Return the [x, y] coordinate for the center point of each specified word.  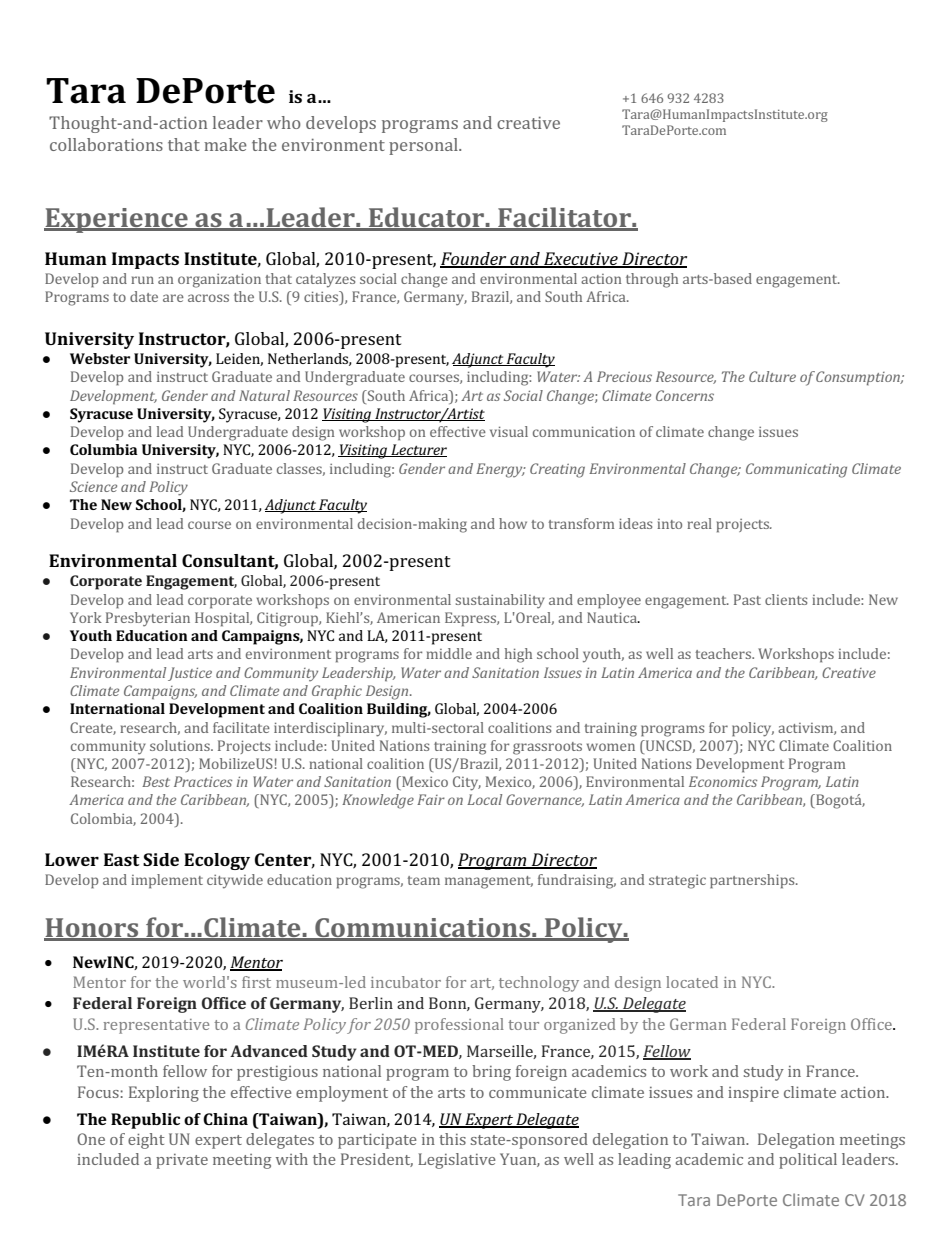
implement [167, 881]
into [669, 524]
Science [93, 486]
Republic [145, 1121]
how [513, 523]
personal [424, 146]
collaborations [106, 144]
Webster [100, 358]
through [652, 280]
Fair [431, 799]
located [692, 982]
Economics [723, 781]
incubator [406, 982]
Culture [772, 376]
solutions [181, 745]
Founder [474, 260]
